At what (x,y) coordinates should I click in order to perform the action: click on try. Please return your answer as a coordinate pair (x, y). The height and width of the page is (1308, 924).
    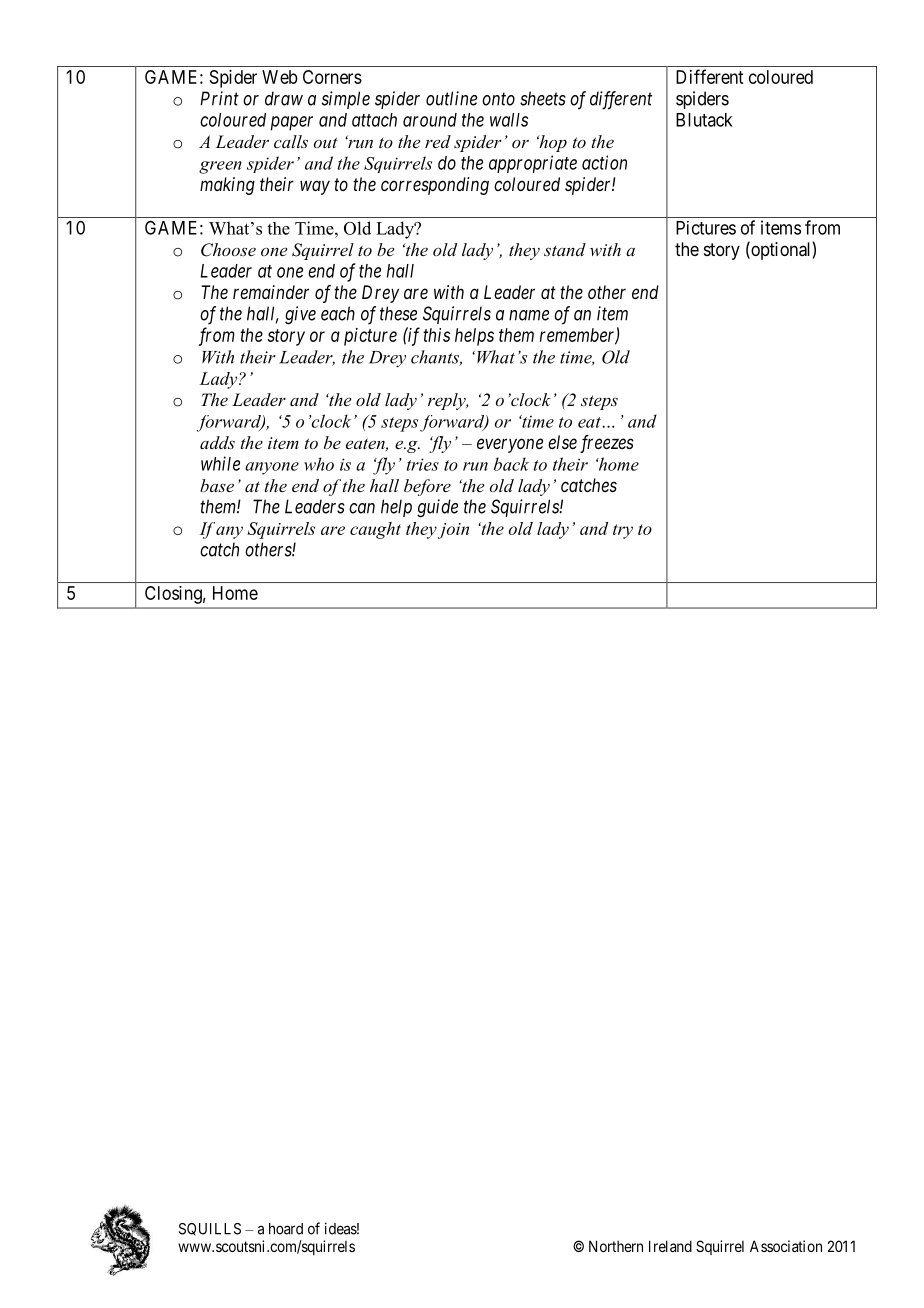
    Looking at the image, I should click on (623, 531).
